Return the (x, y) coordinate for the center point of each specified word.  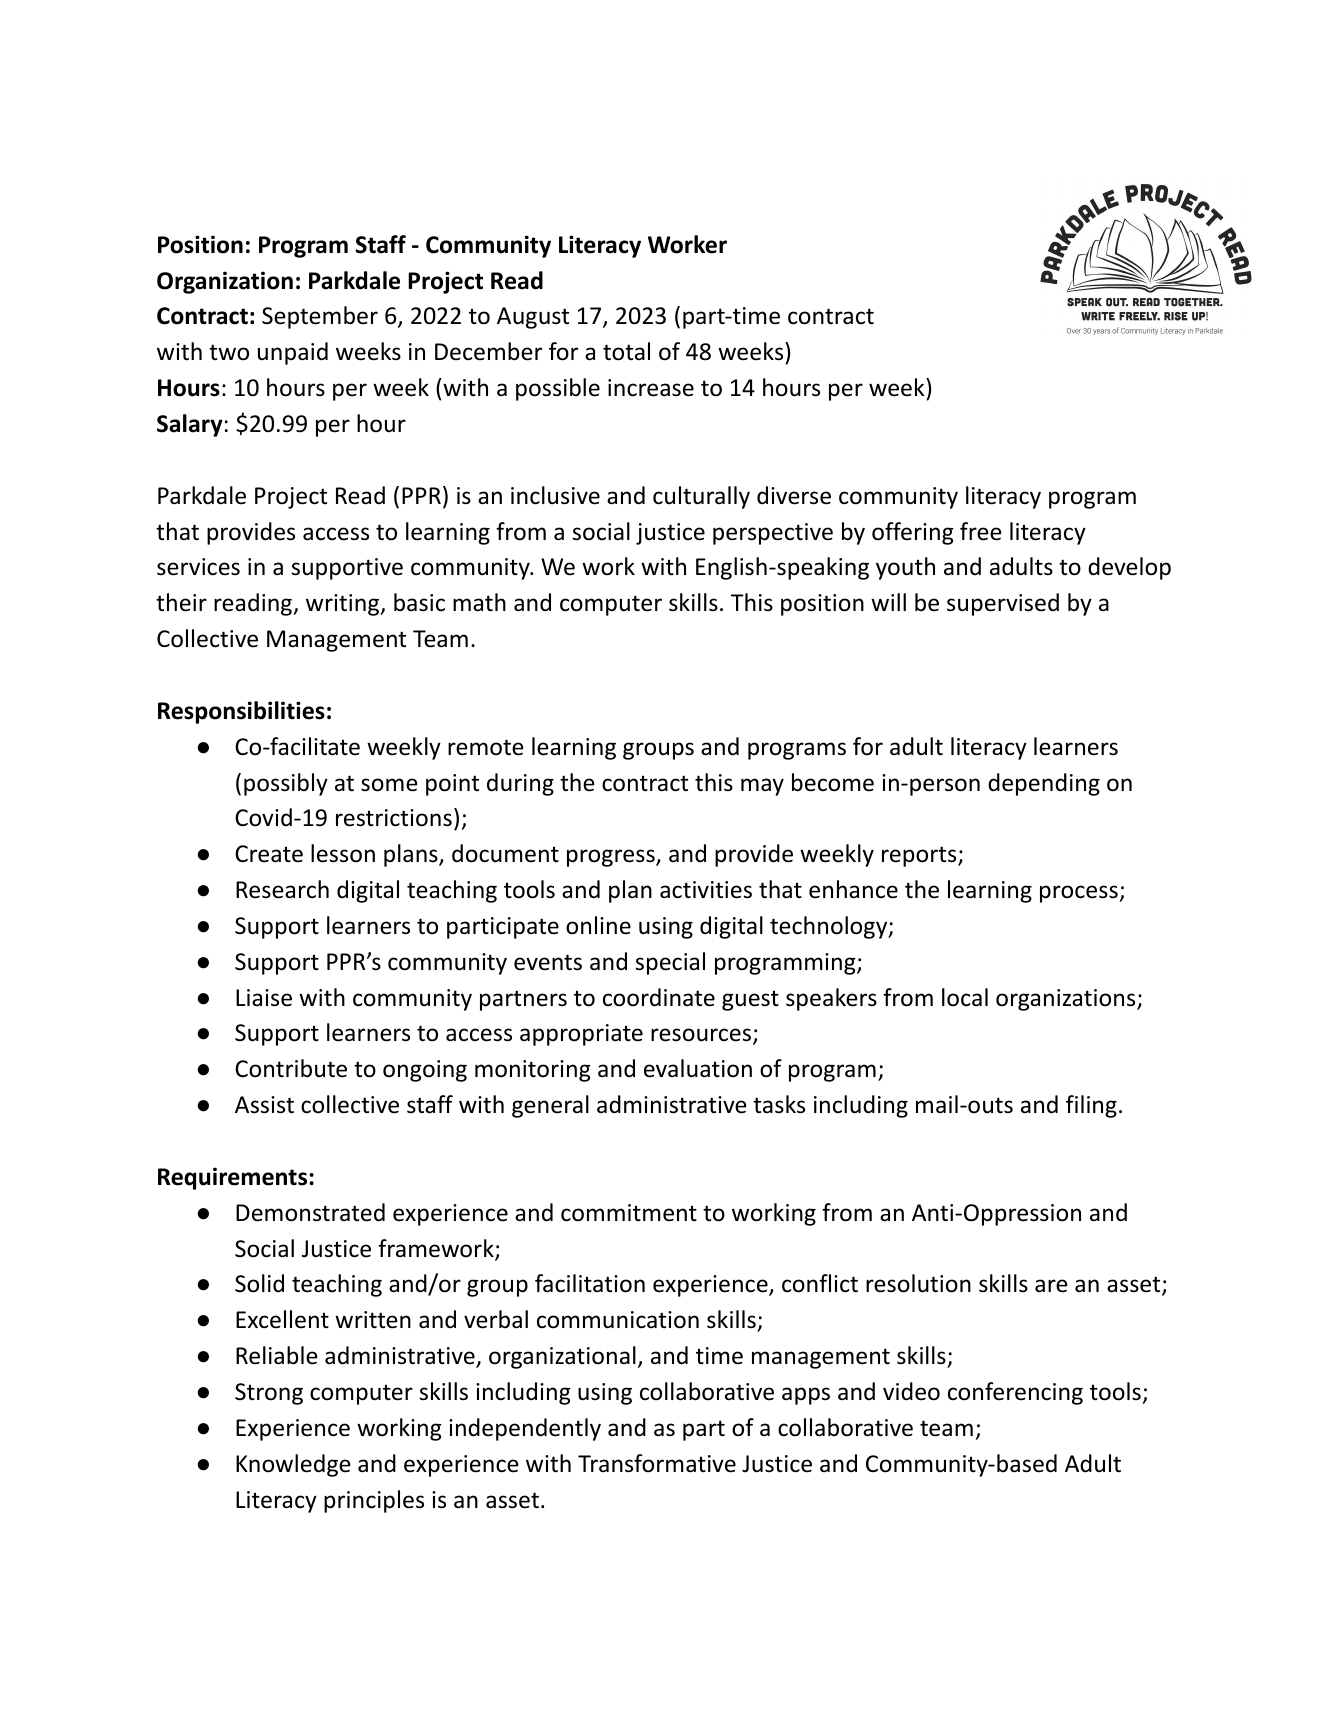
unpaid (293, 353)
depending (1044, 784)
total (626, 351)
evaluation (698, 1068)
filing (1091, 1106)
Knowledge (293, 1465)
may (762, 787)
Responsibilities (241, 712)
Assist (264, 1105)
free (981, 531)
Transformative (657, 1463)
